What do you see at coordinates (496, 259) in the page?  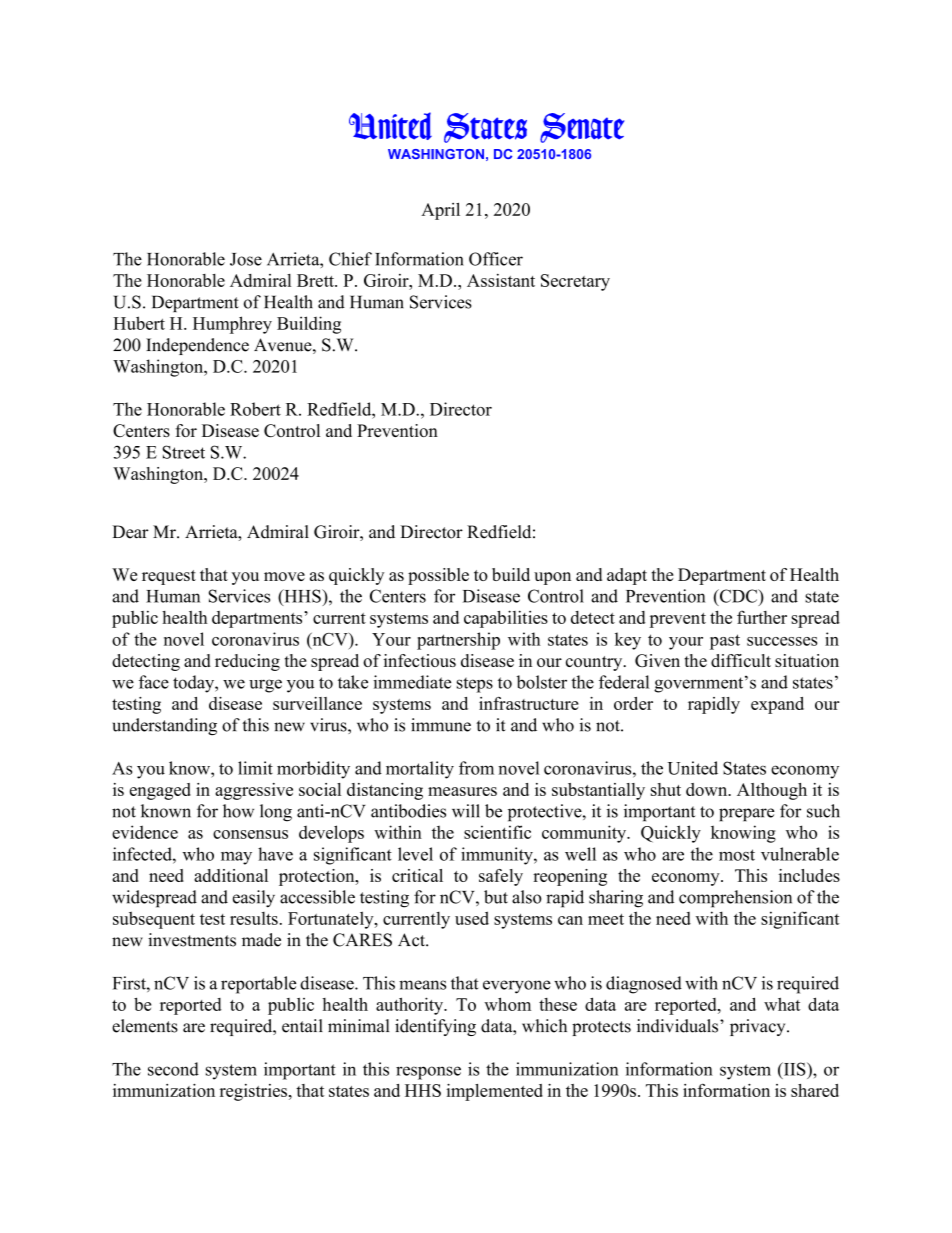 I see `Officer` at bounding box center [496, 259].
